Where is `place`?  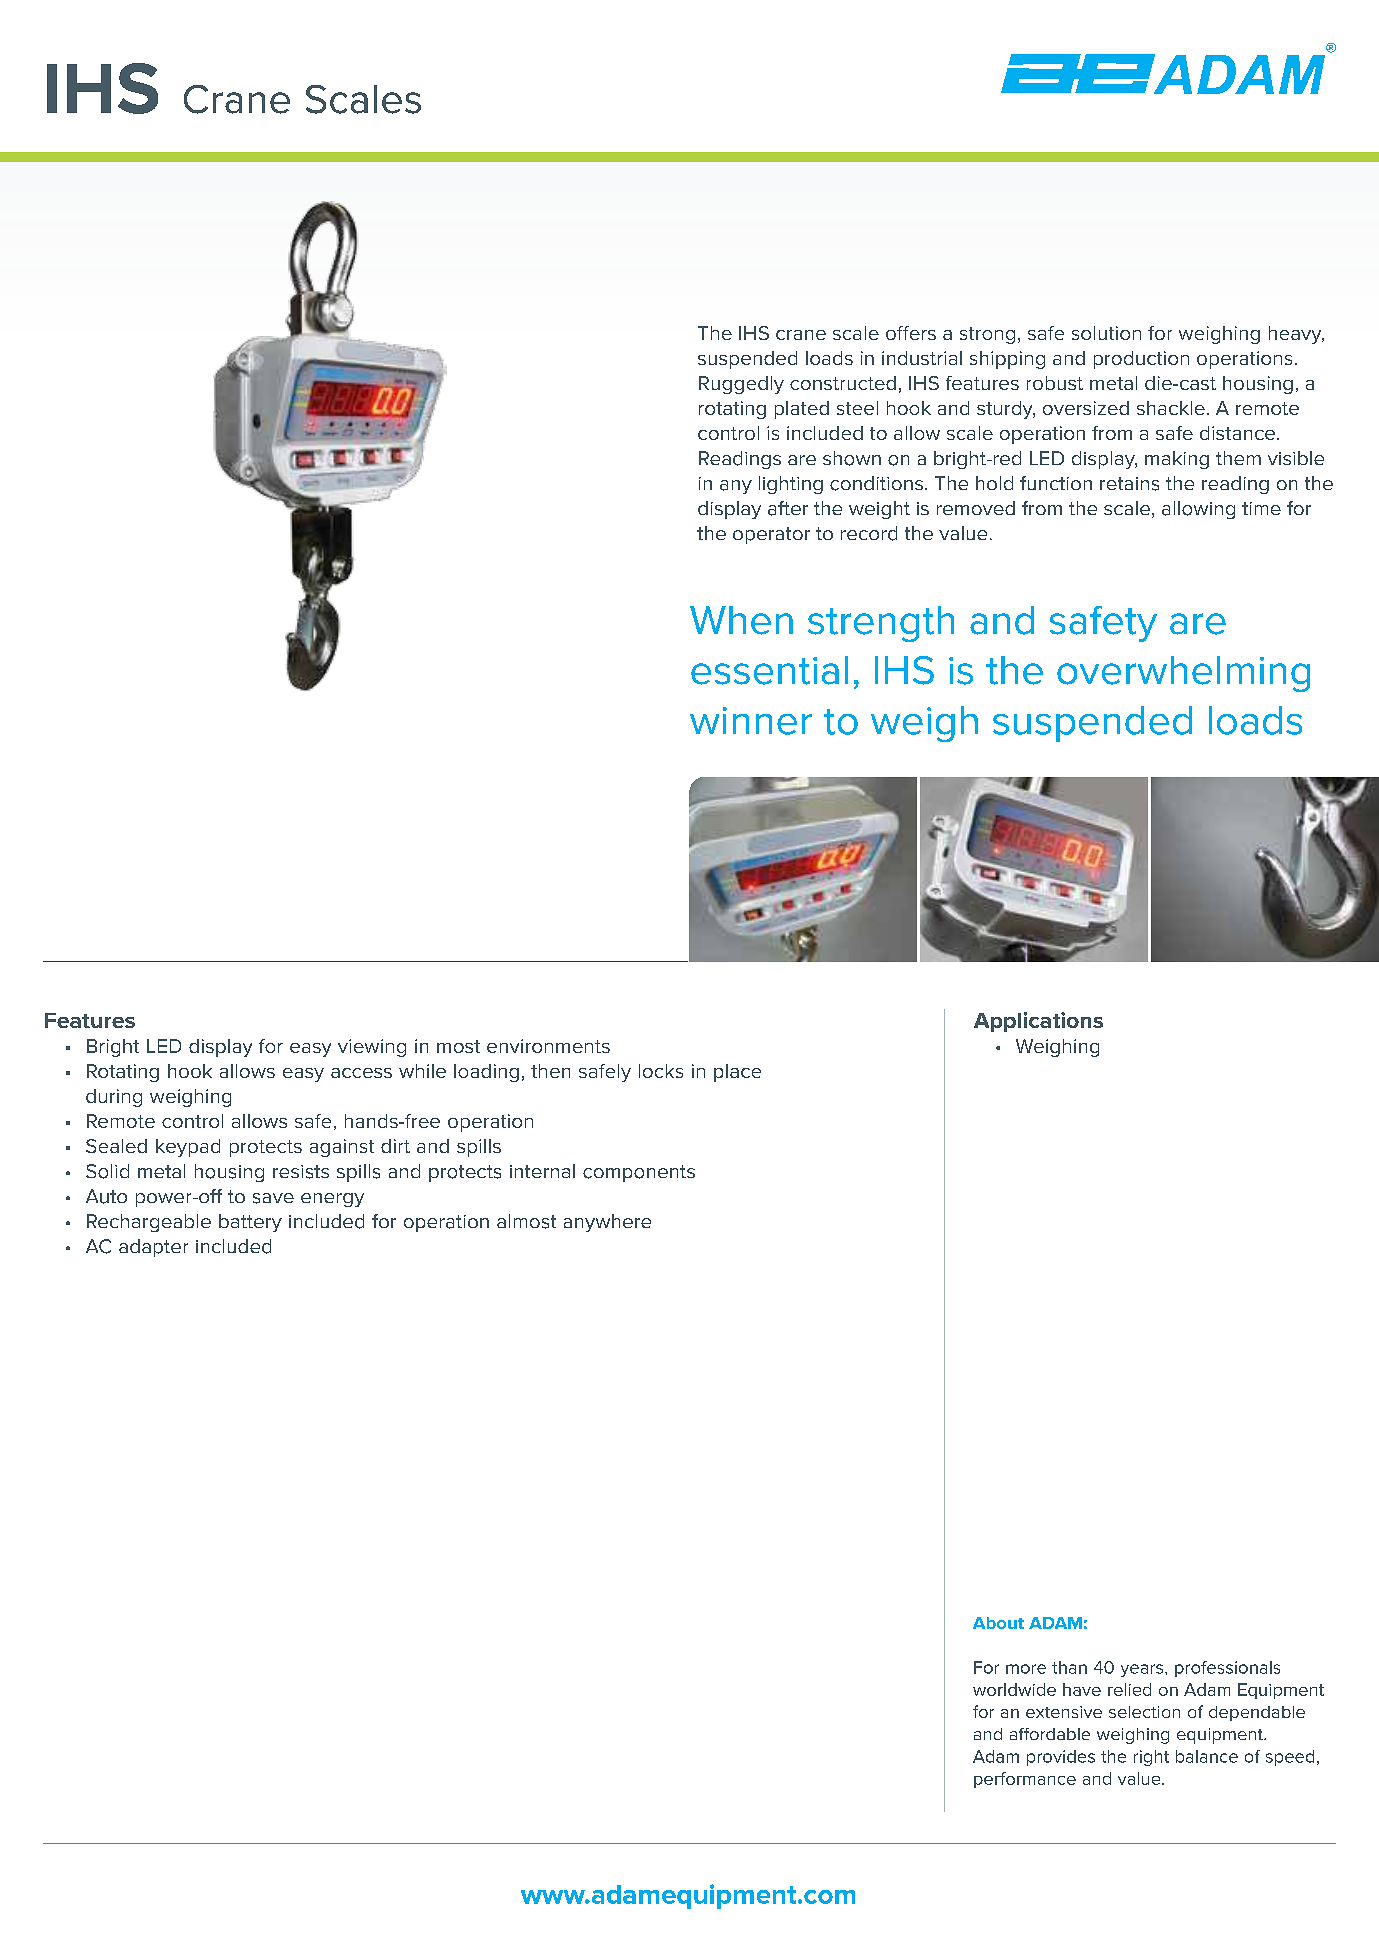
place is located at coordinates (737, 1073).
